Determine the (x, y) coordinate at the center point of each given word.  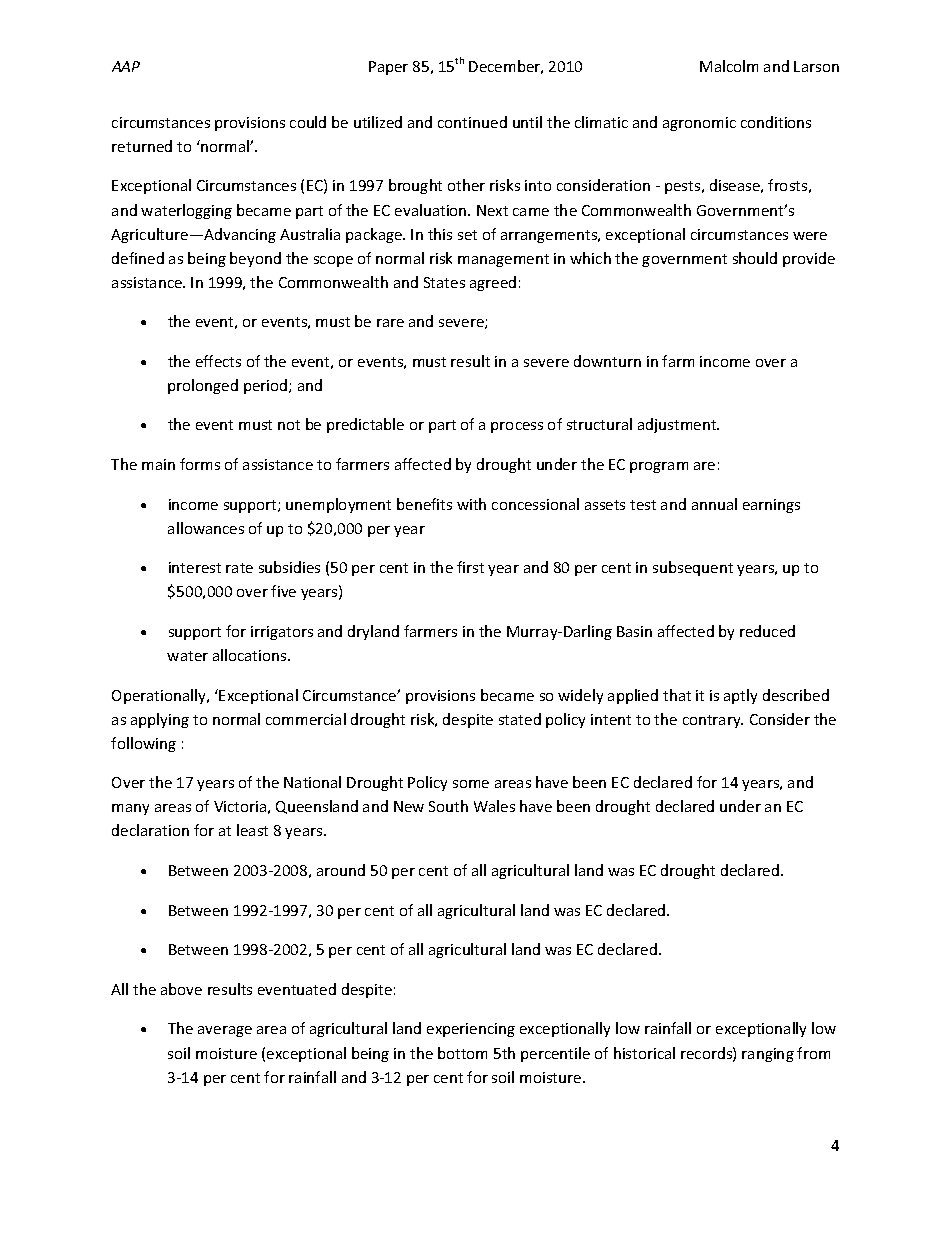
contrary (713, 721)
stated (520, 719)
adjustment (678, 425)
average (225, 1031)
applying (160, 720)
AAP (126, 66)
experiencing (471, 1030)
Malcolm (729, 66)
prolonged (203, 386)
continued (472, 122)
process (517, 427)
